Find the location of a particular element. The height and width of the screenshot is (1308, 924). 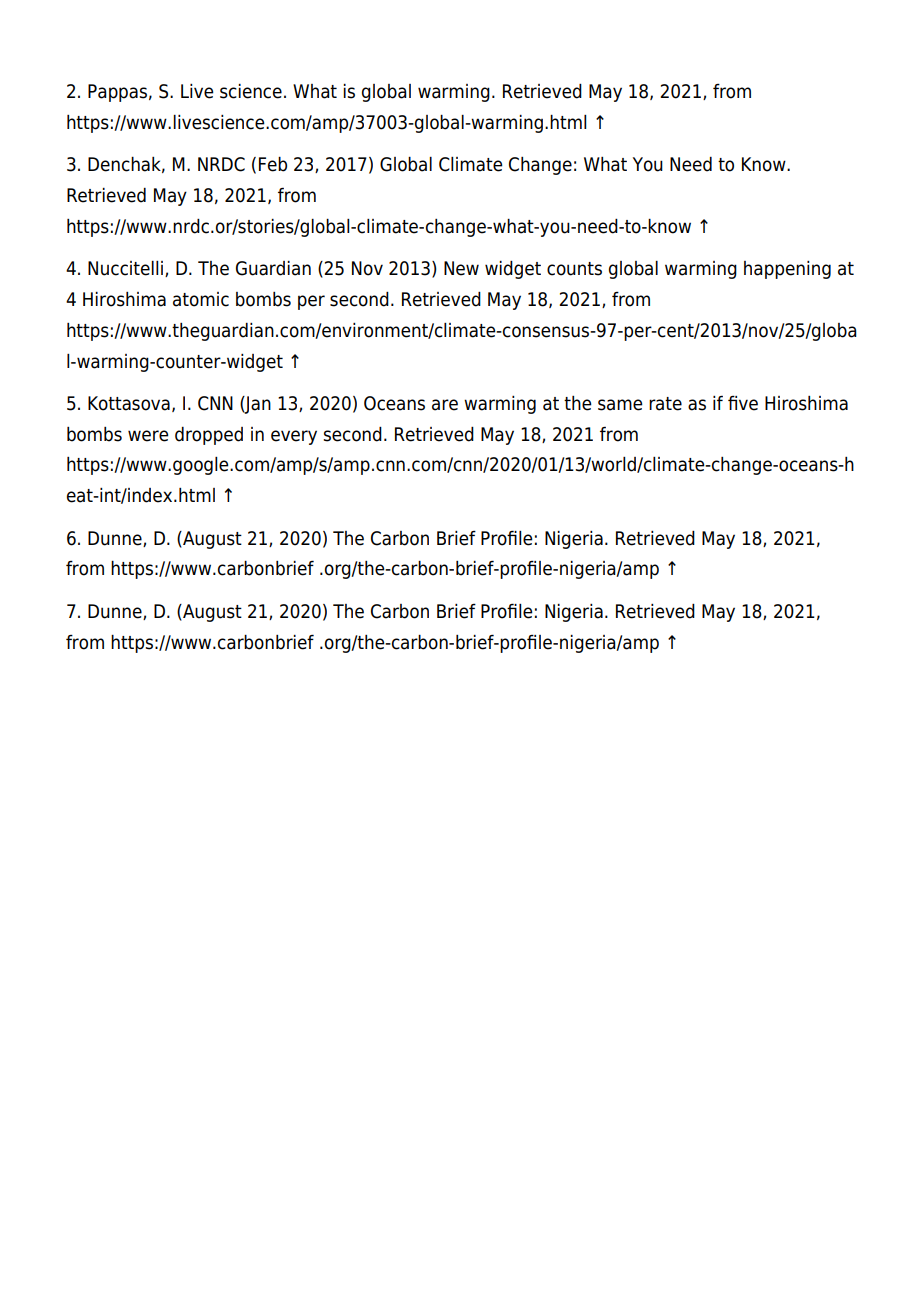

are is located at coordinates (445, 405).
